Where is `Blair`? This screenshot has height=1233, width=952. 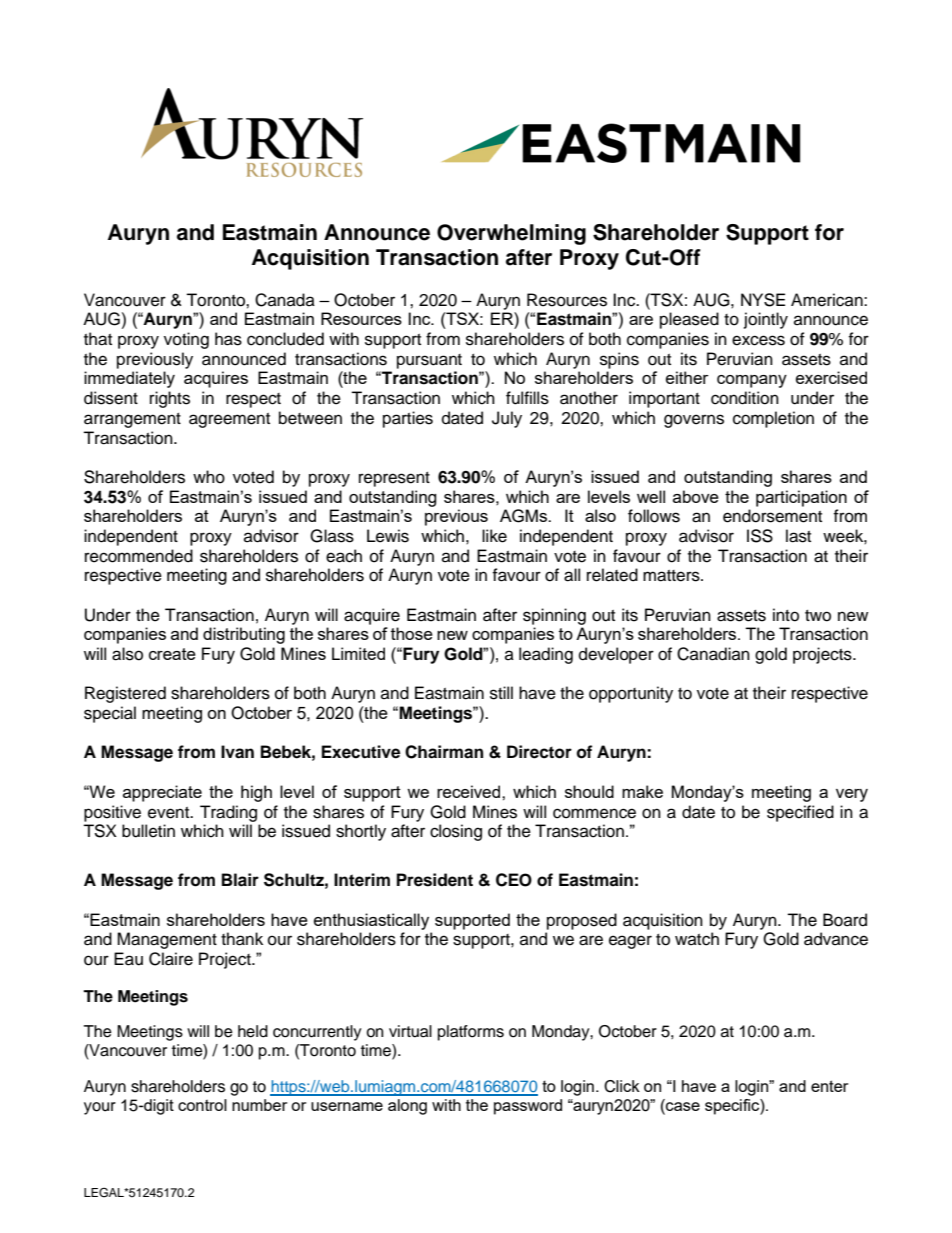
Blair is located at coordinates (240, 880).
